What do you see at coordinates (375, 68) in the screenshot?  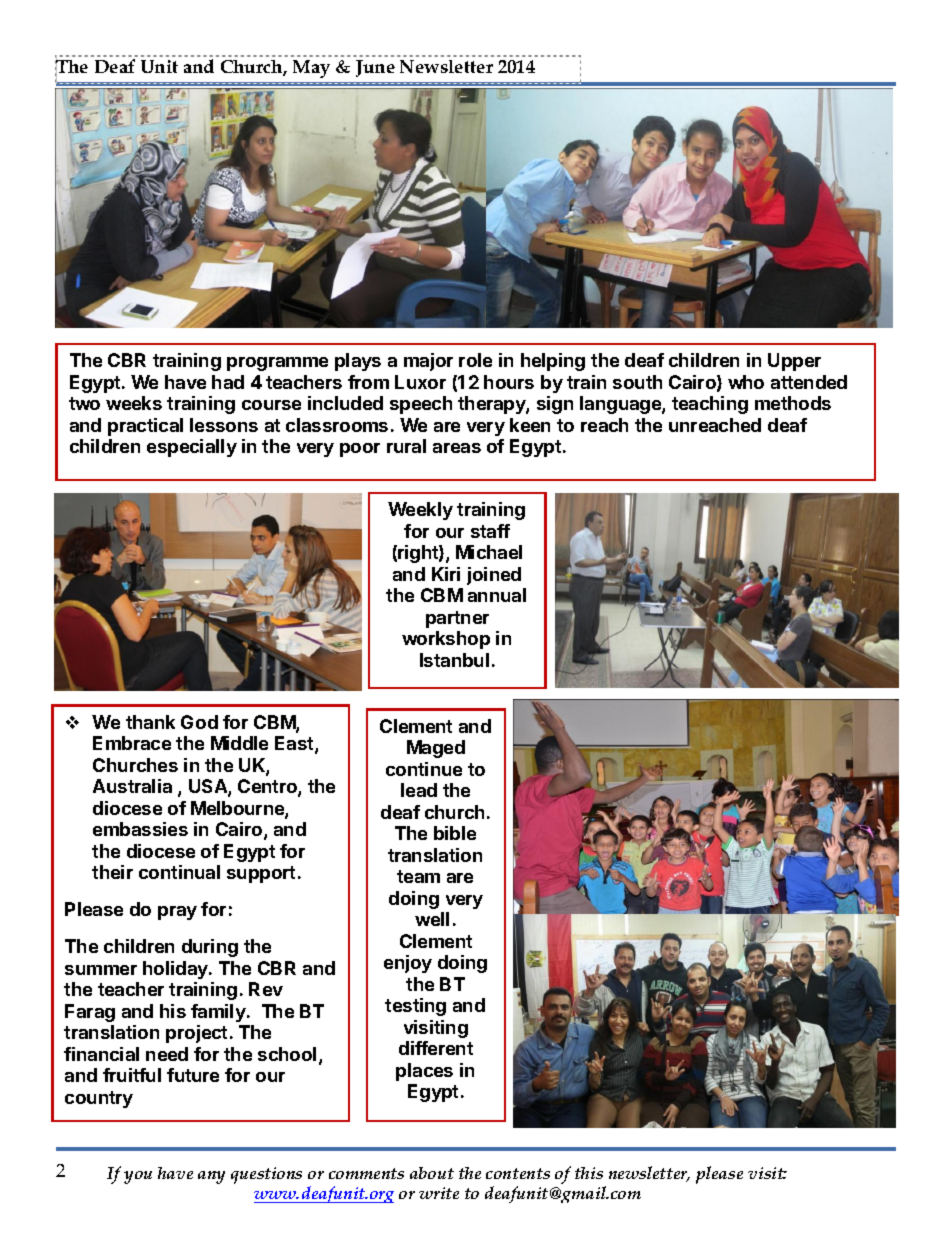 I see `June` at bounding box center [375, 68].
